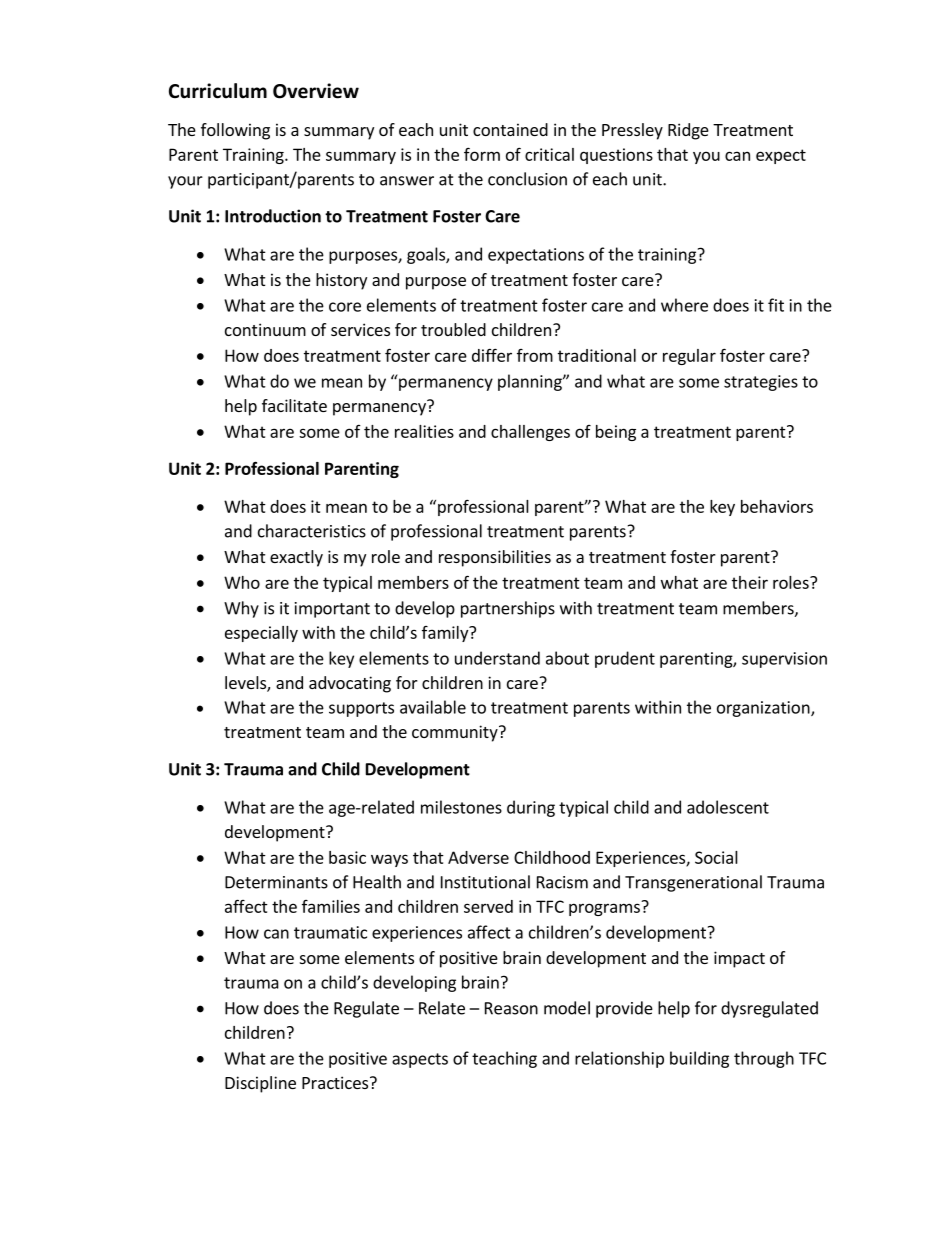 The width and height of the screenshot is (952, 1233). What do you see at coordinates (688, 131) in the screenshot?
I see `Ridge` at bounding box center [688, 131].
